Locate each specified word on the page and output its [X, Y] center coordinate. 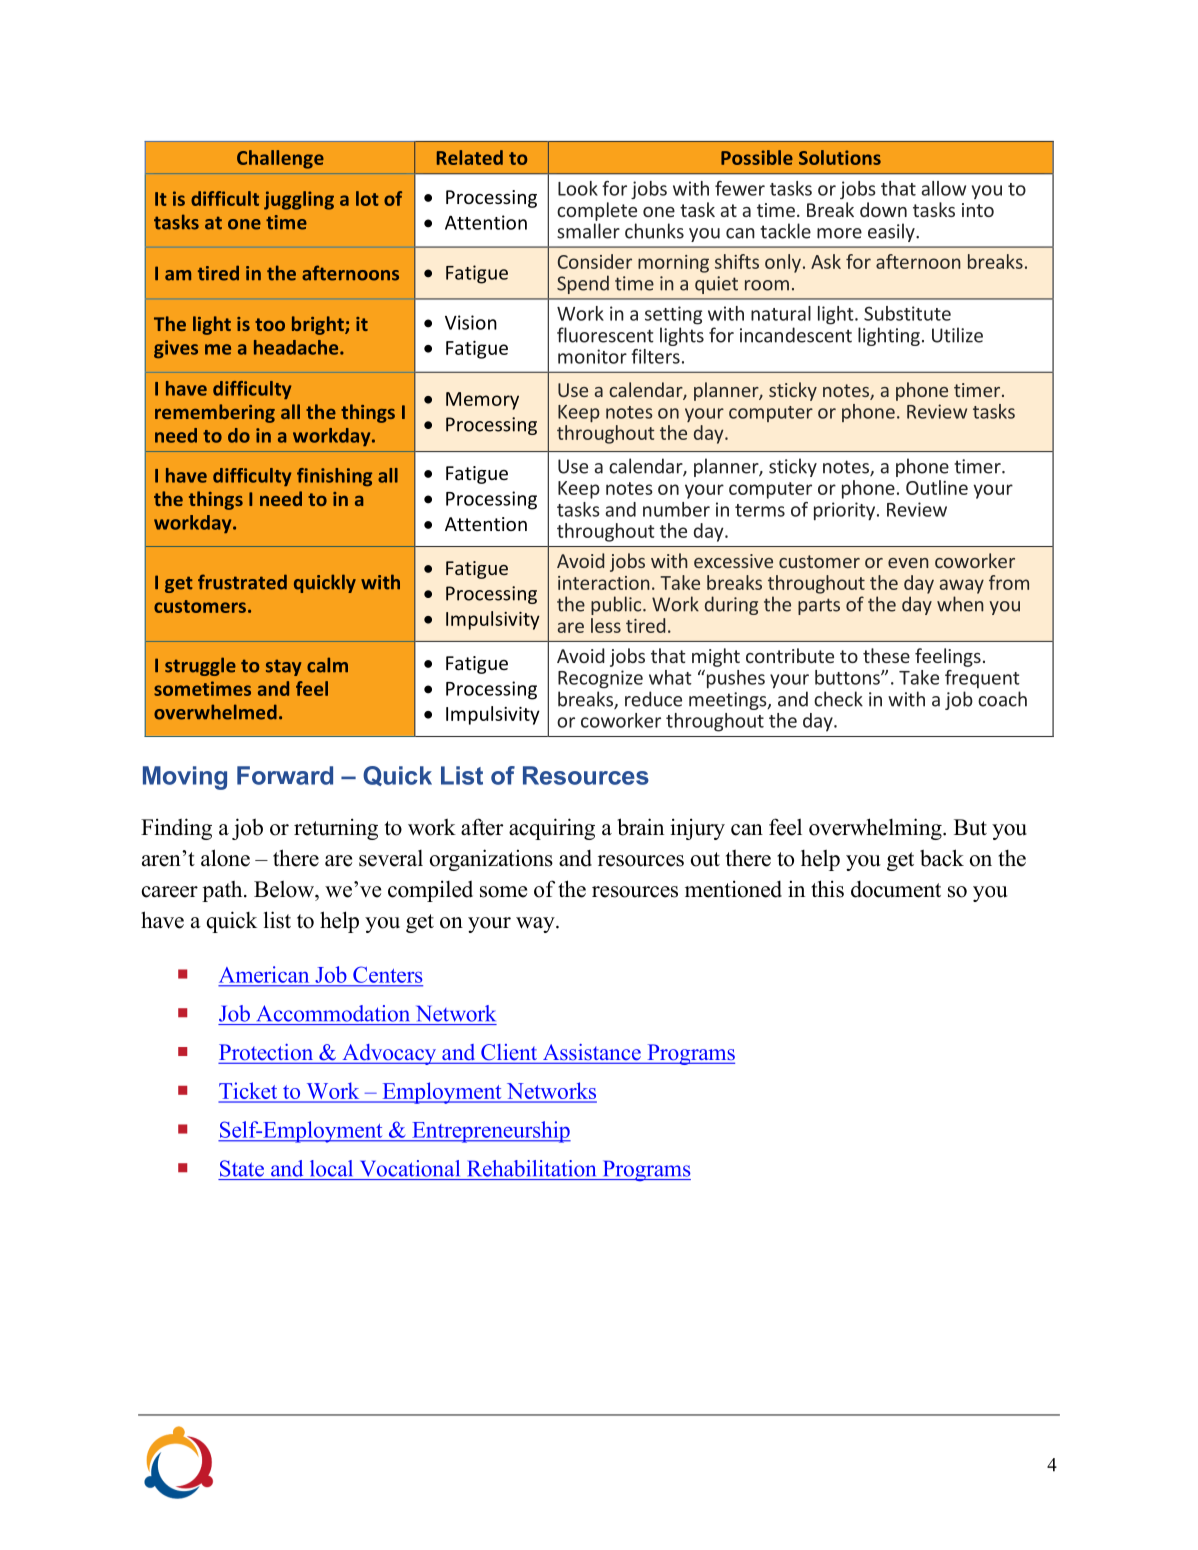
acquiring [552, 829]
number [676, 509]
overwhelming [876, 829]
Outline [937, 487]
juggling [299, 200]
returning [336, 829]
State [242, 1168]
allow [943, 188]
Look [578, 188]
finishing [334, 477]
